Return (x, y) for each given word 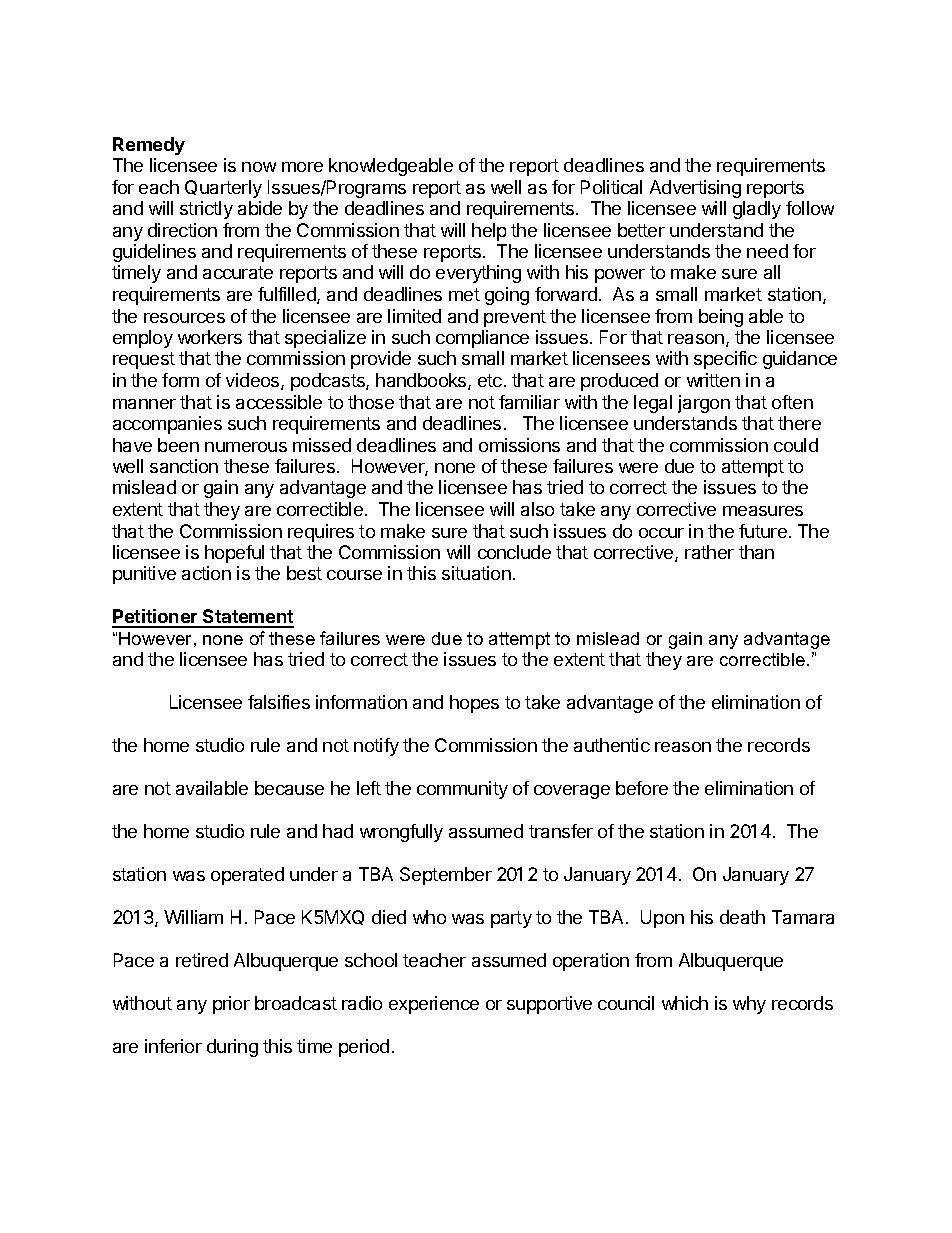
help (489, 232)
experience (434, 1005)
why (749, 1005)
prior (231, 1005)
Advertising (695, 189)
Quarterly (223, 189)
